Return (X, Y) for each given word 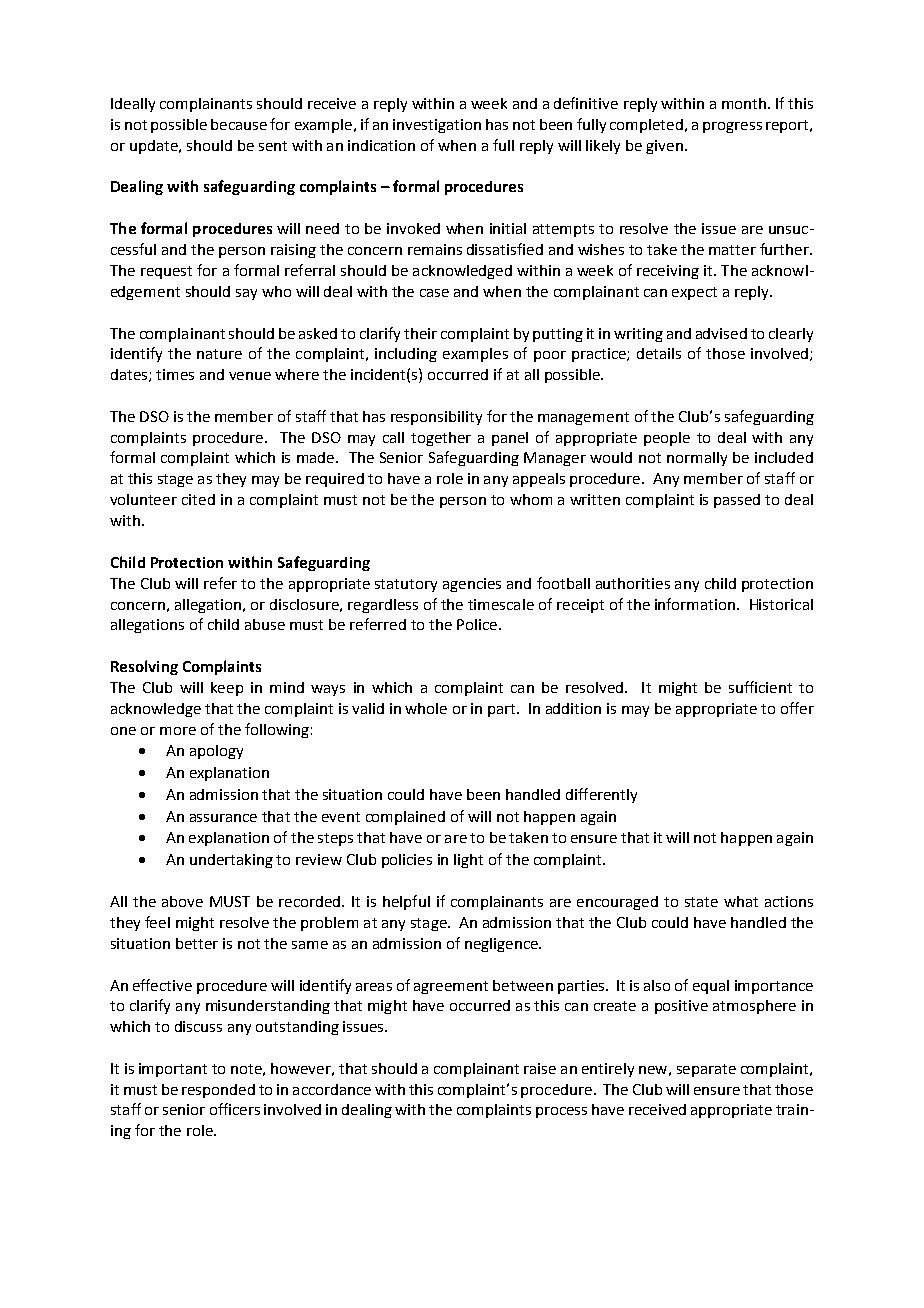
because (239, 124)
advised (721, 333)
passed (737, 501)
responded (218, 1091)
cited (198, 499)
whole (426, 708)
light (468, 861)
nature (219, 354)
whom (531, 499)
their (420, 333)
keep (227, 689)
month (744, 103)
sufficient (760, 687)
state (701, 902)
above (182, 901)
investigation (437, 126)
